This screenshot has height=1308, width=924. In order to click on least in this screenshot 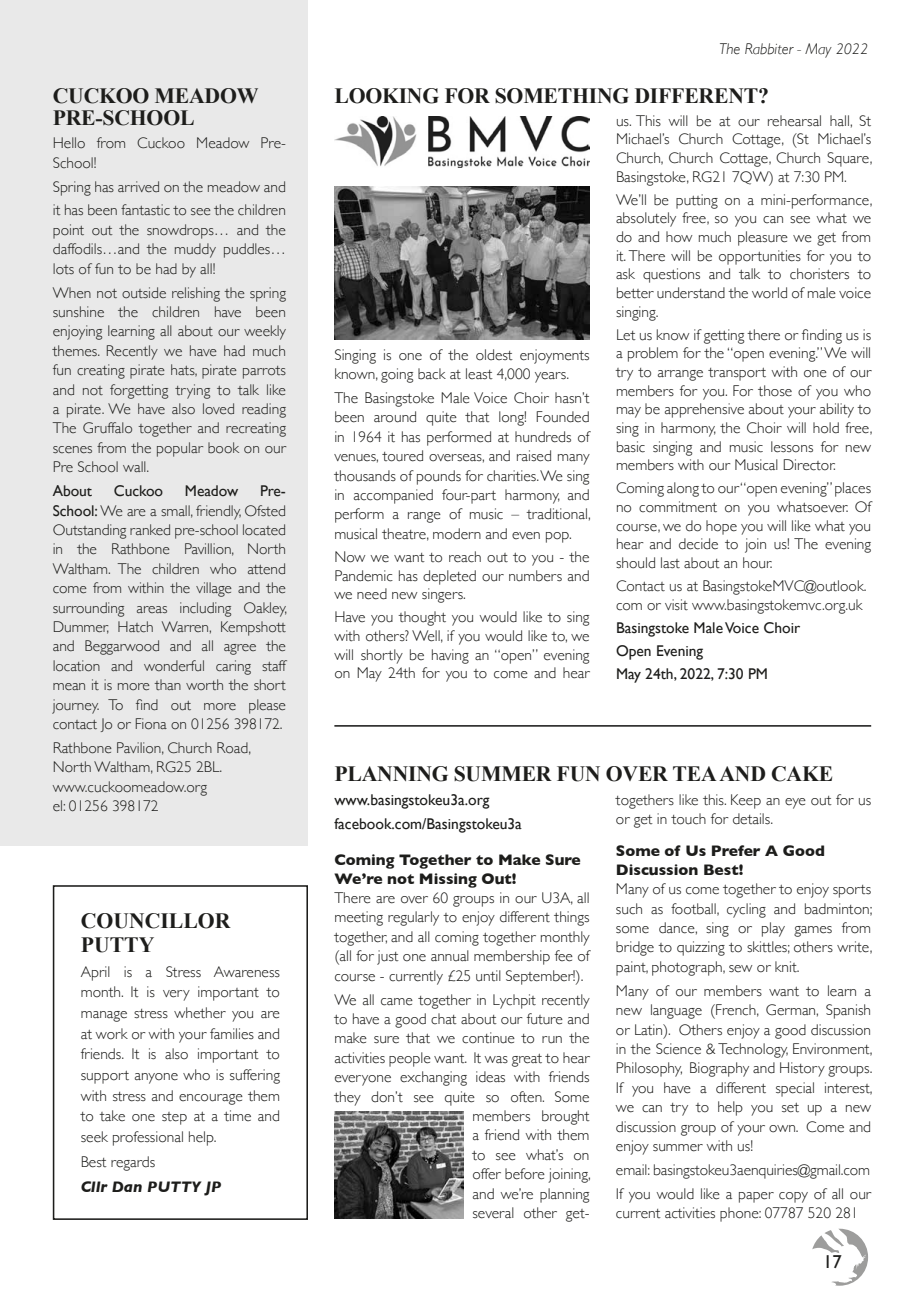, I will do `click(479, 374)`.
